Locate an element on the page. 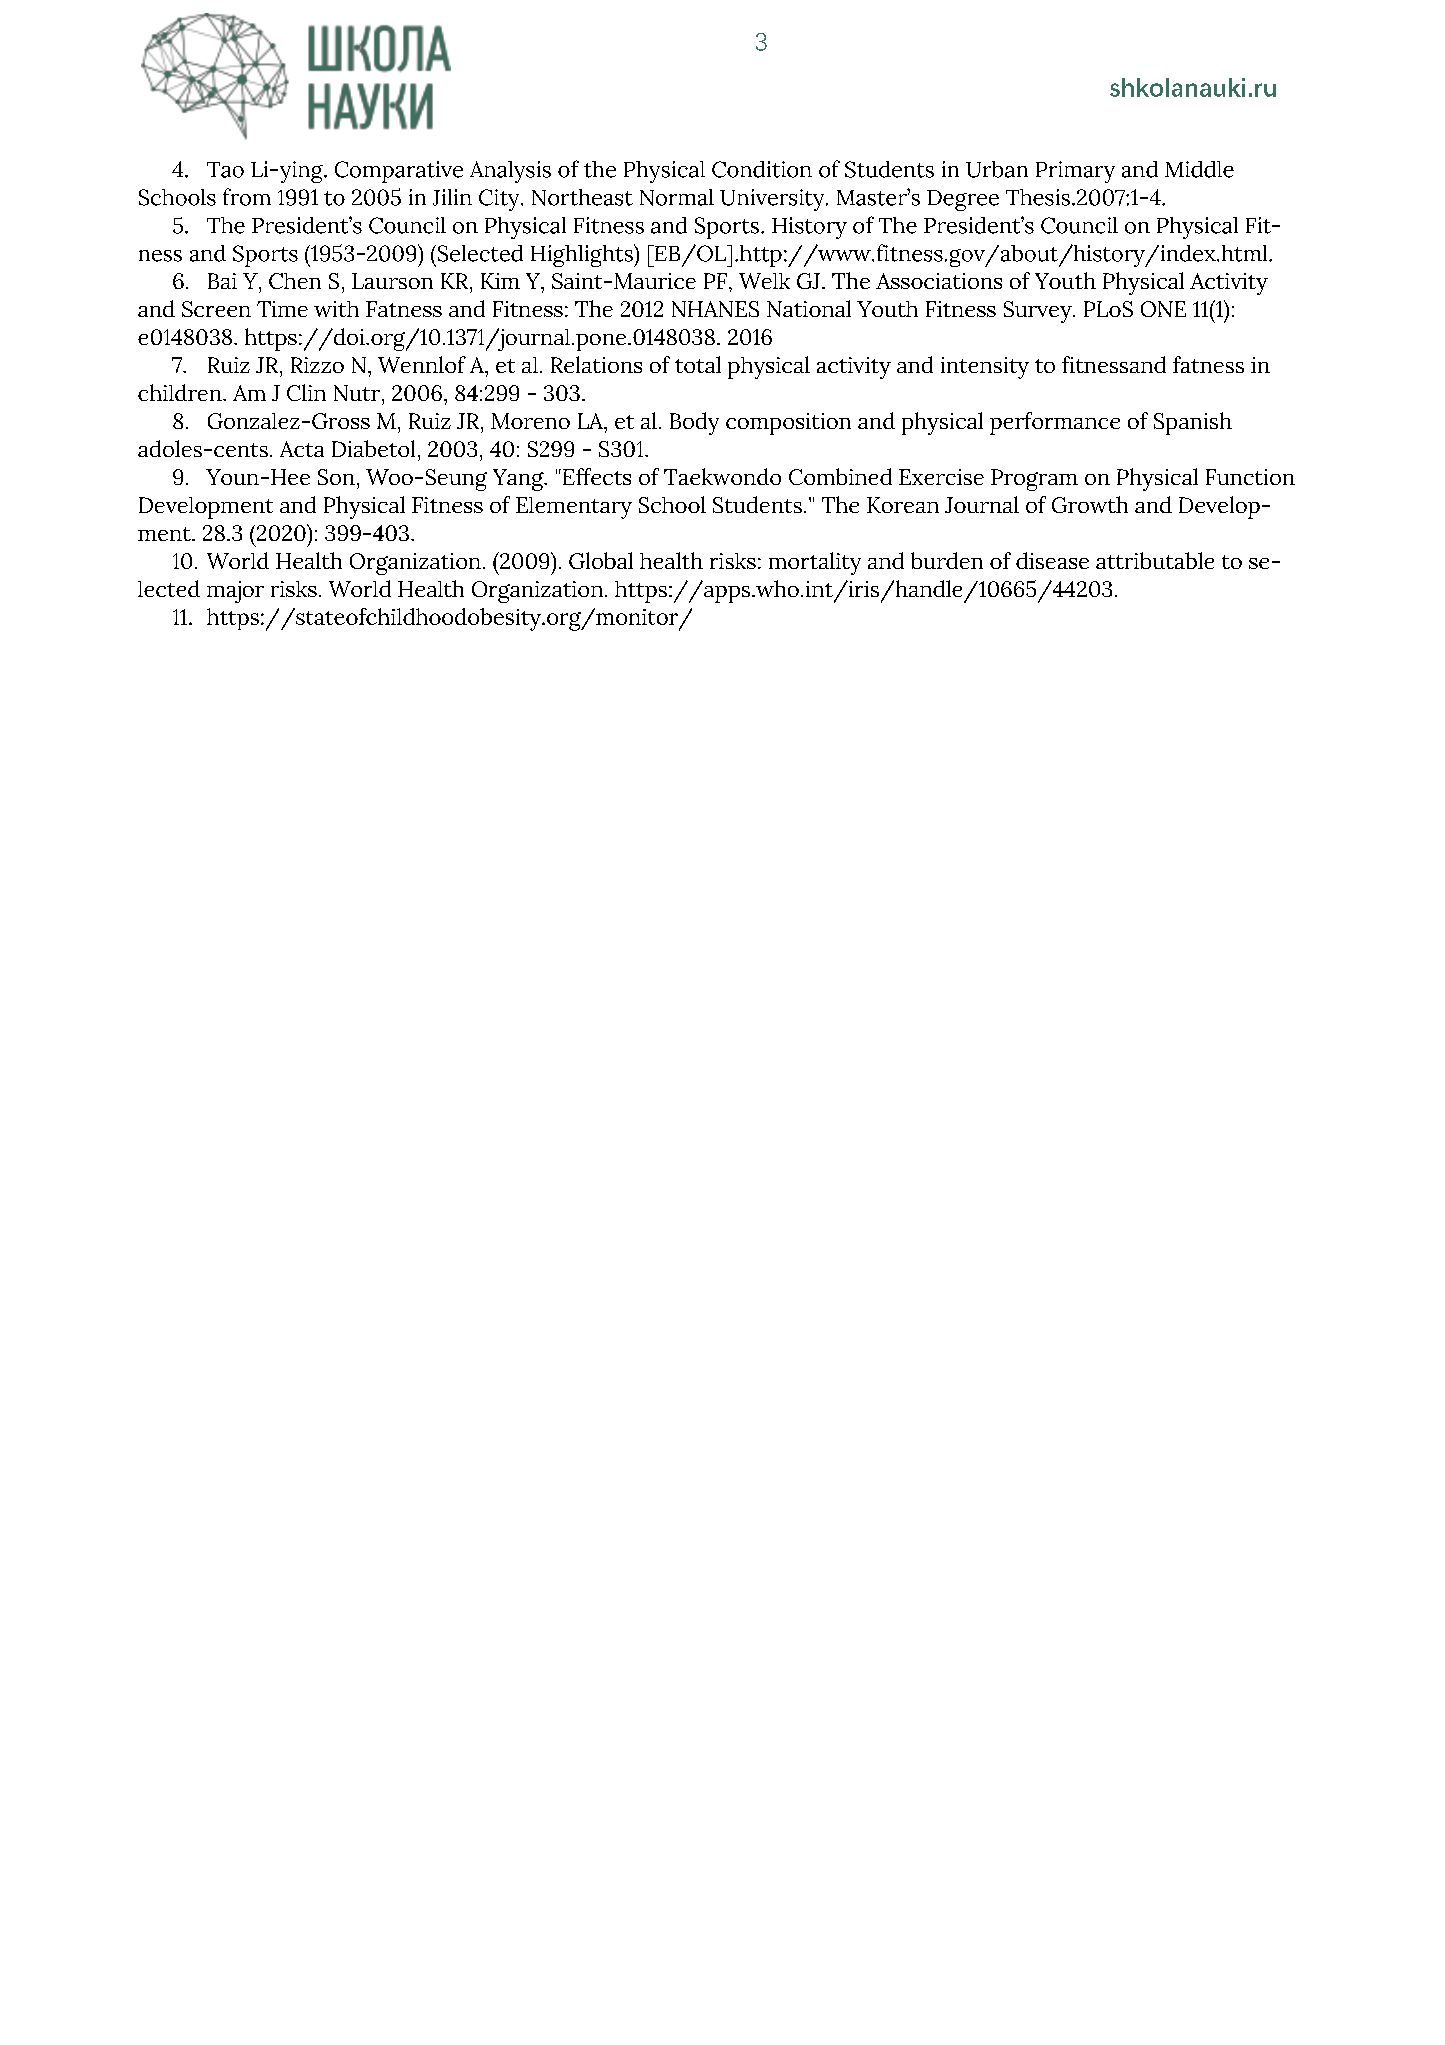 The image size is (1445, 2045). Rizzo is located at coordinates (317, 365).
